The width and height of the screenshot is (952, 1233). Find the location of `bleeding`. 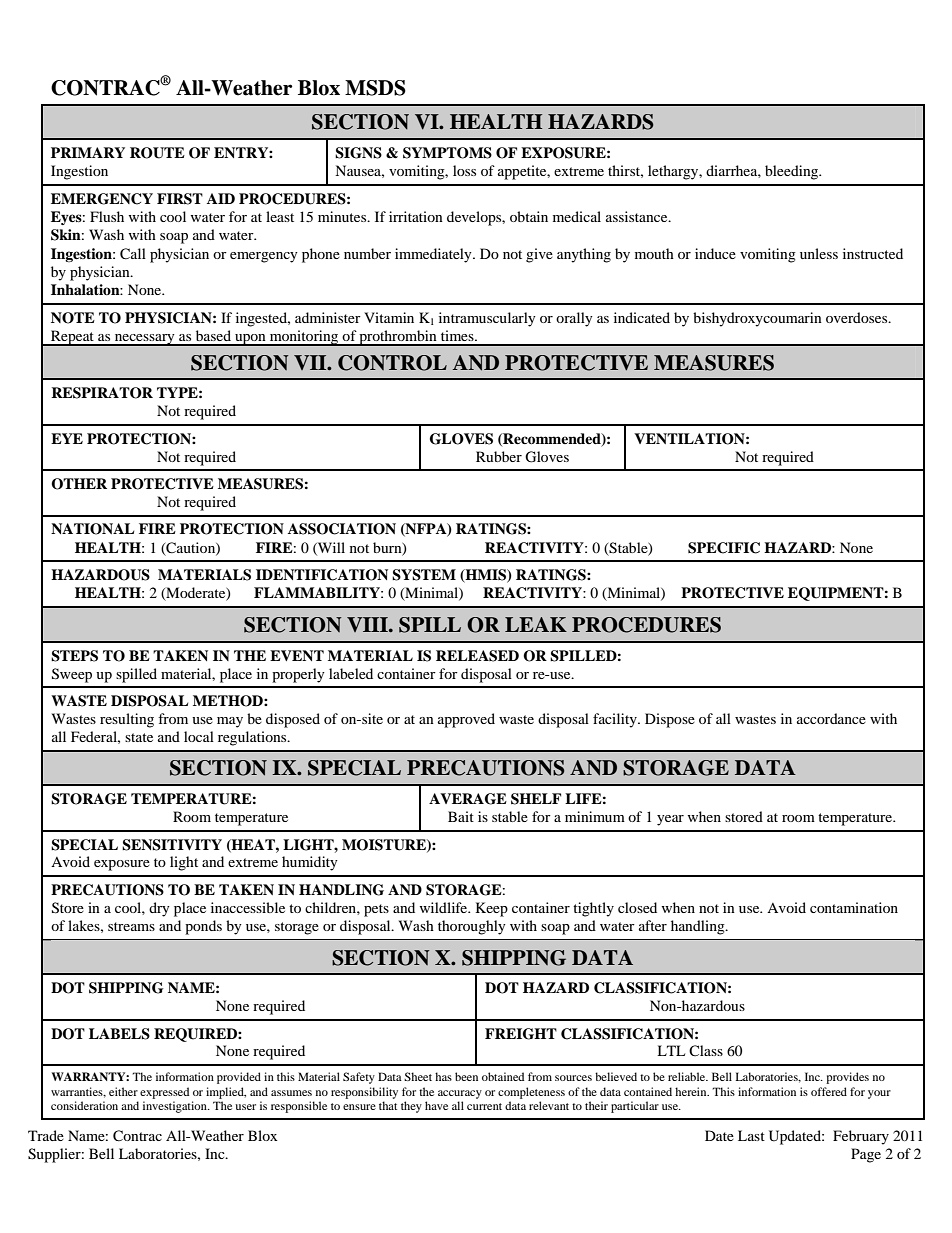

bleeding is located at coordinates (793, 172).
